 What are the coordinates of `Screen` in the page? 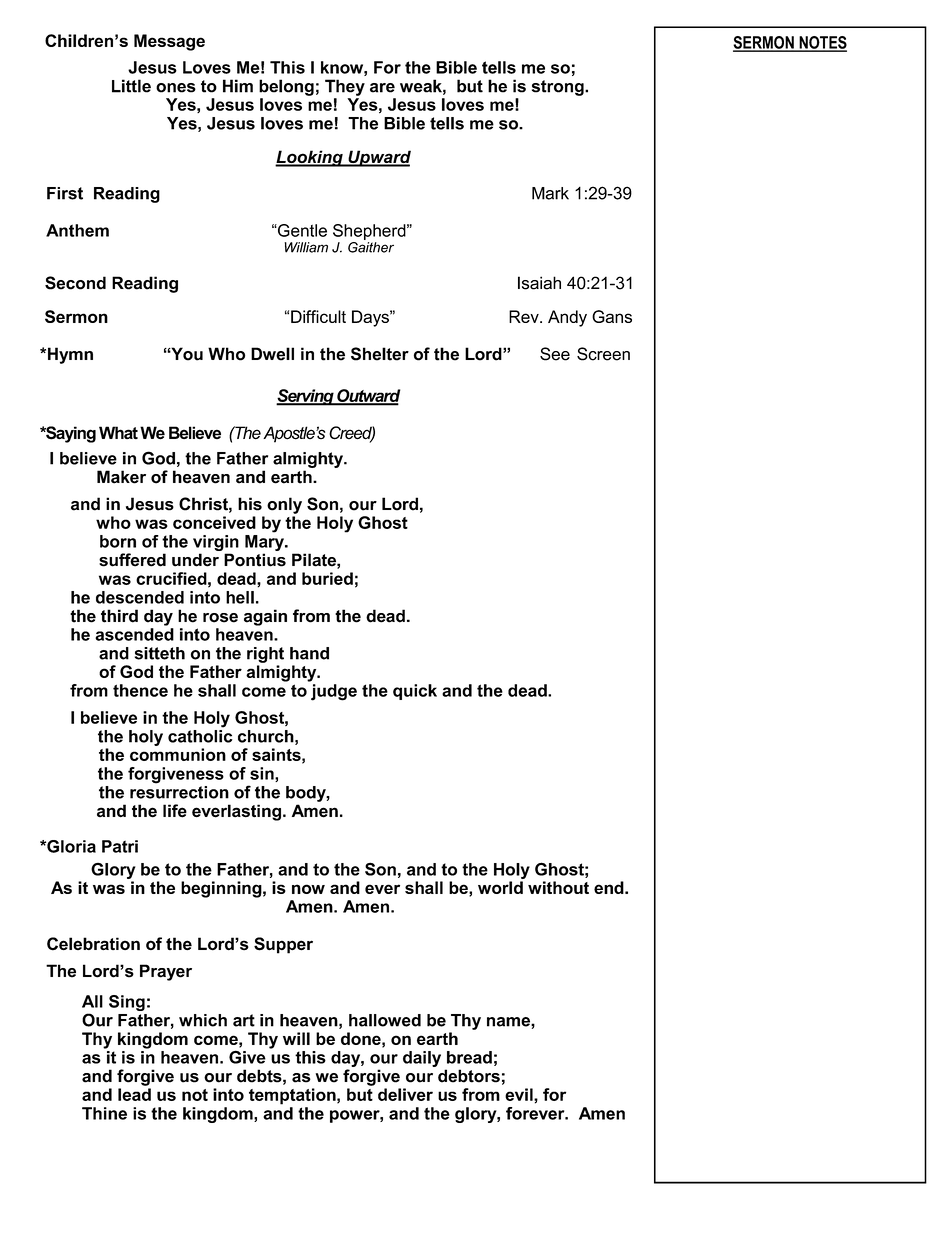 It's located at (603, 354).
